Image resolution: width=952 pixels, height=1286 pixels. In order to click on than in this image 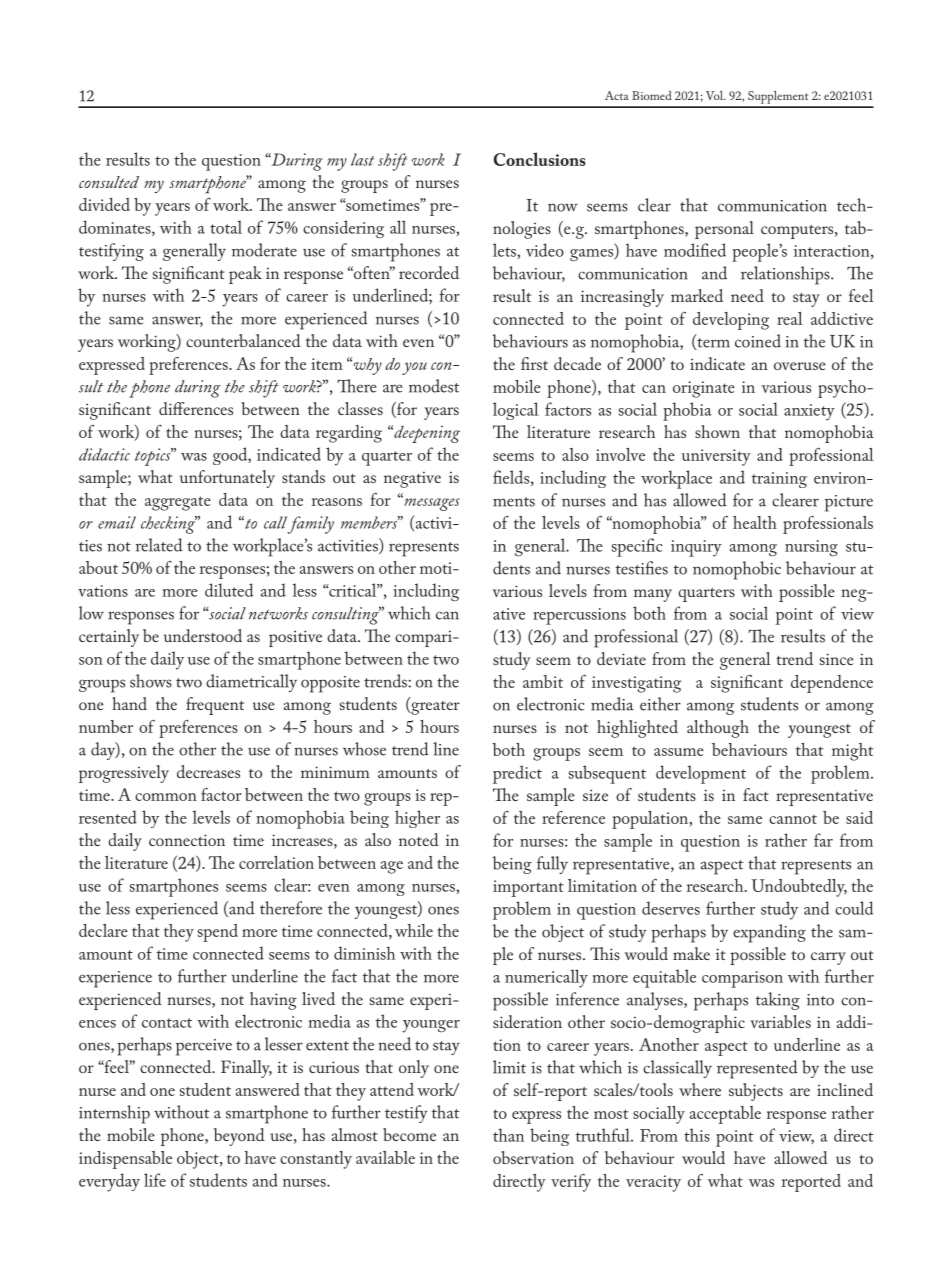, I will do `click(508, 1135)`.
